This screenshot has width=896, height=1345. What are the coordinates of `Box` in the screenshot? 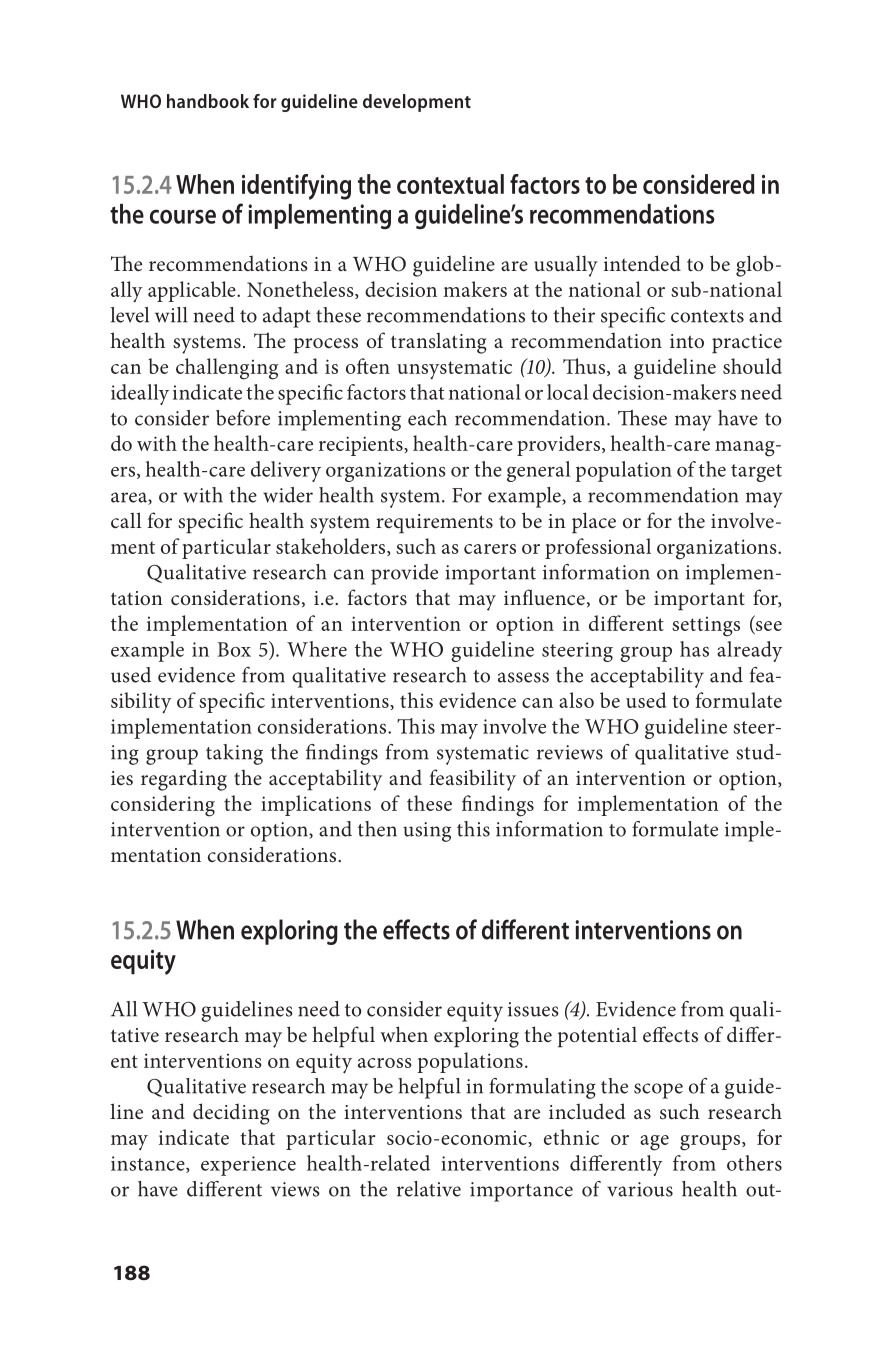 It's located at (234, 649).
